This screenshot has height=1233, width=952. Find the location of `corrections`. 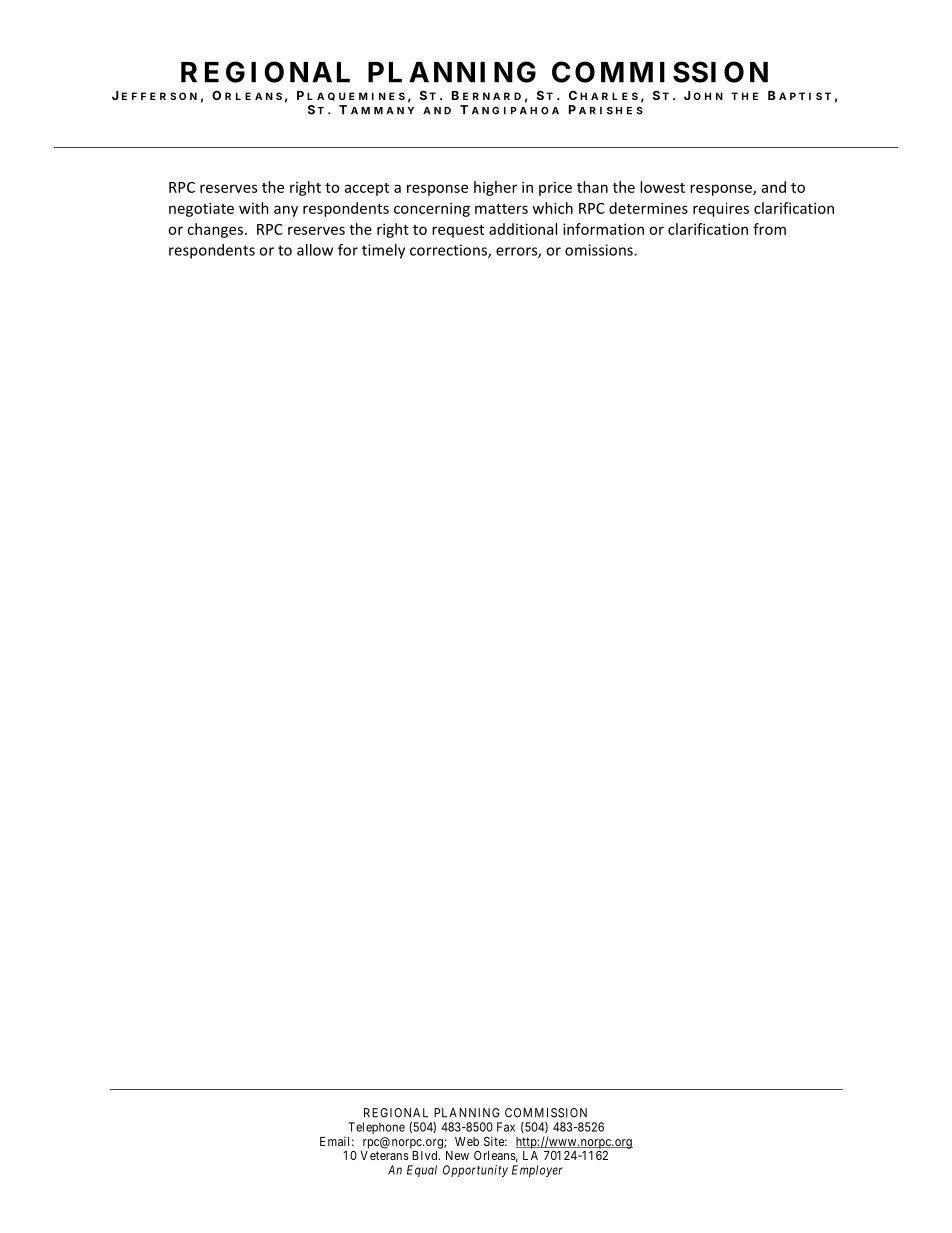

corrections is located at coordinates (449, 251).
